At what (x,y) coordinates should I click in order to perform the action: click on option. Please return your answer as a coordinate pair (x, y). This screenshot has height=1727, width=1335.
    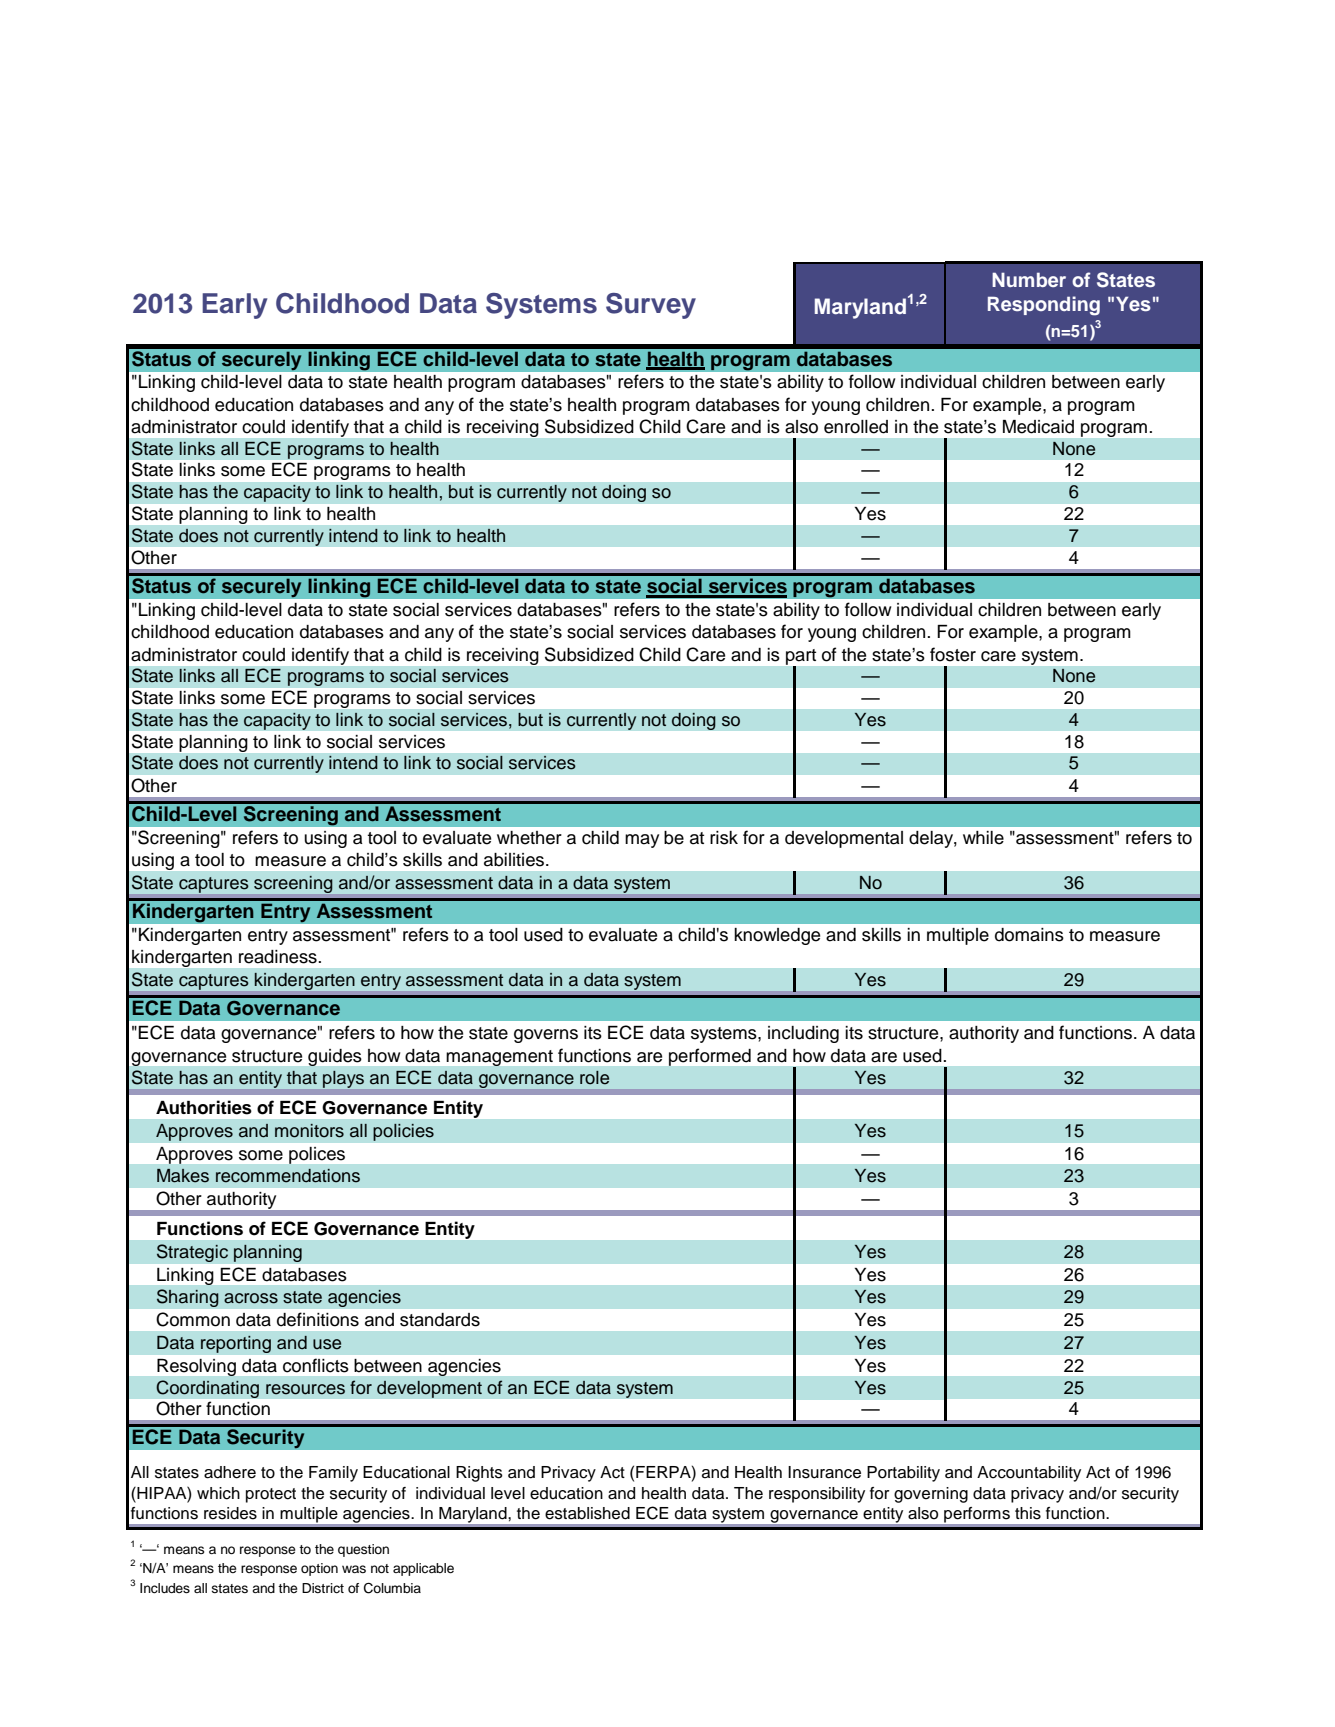
    Looking at the image, I should click on (319, 1569).
